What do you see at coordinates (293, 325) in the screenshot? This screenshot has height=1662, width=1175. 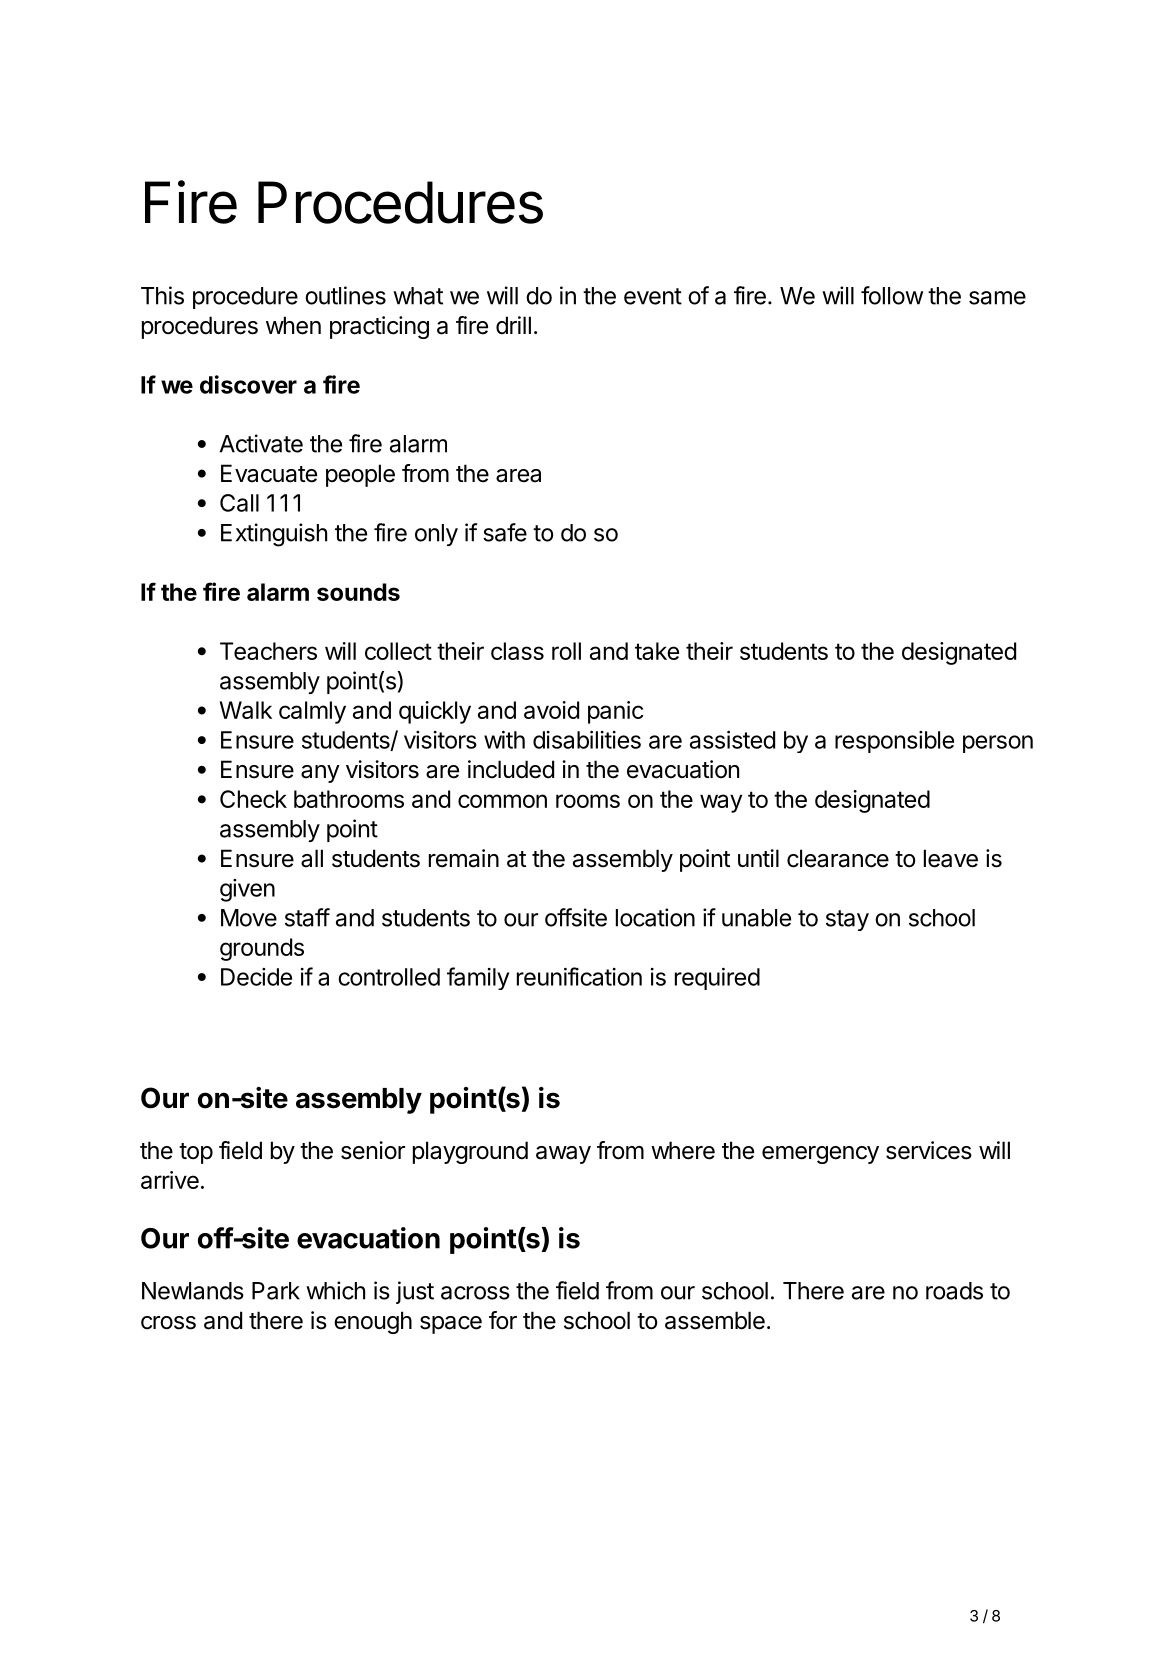 I see `when` at bounding box center [293, 325].
